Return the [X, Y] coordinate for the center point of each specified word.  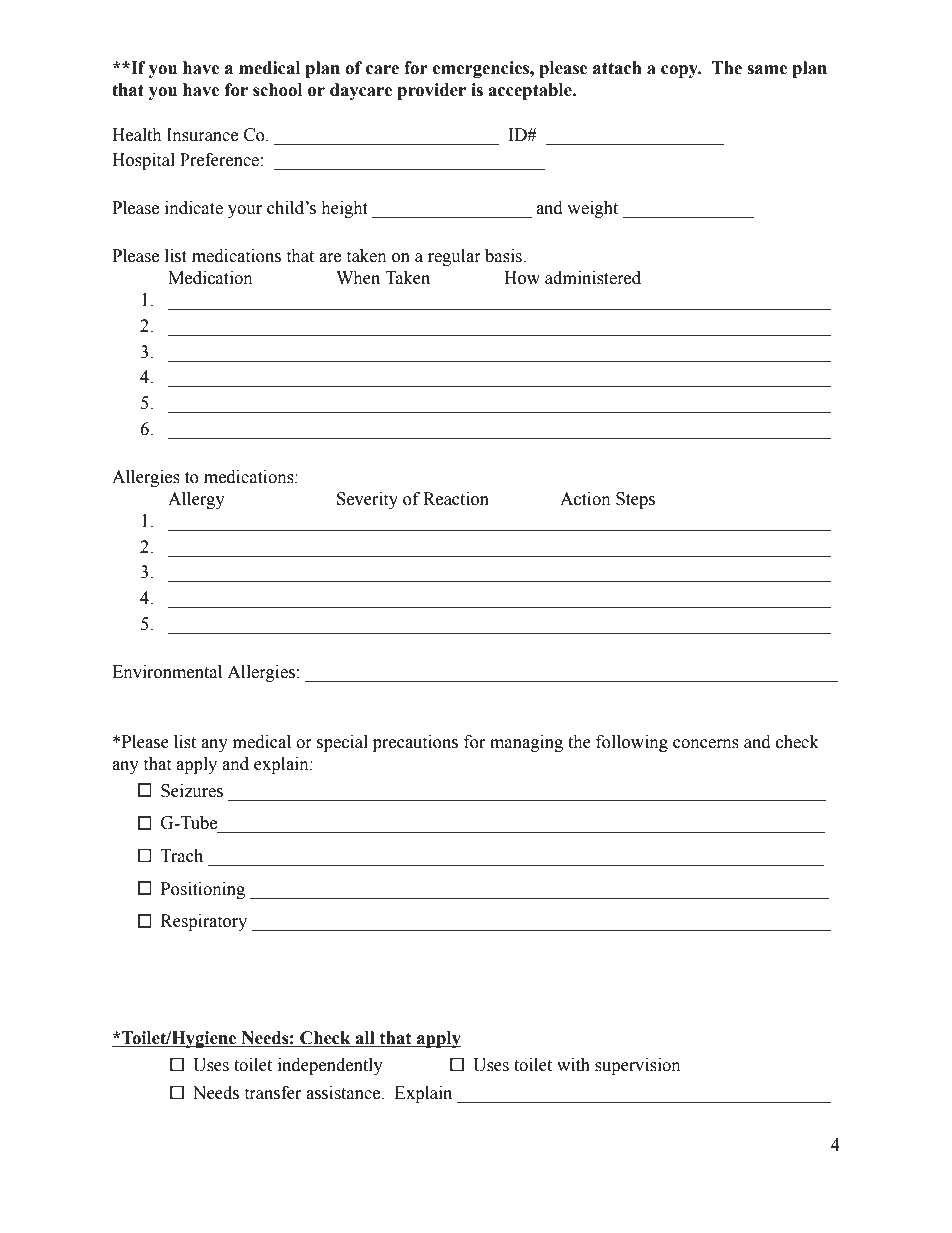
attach [617, 68]
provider [431, 91]
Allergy [196, 500]
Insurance [202, 135]
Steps [635, 500]
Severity [367, 500]
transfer [273, 1093]
